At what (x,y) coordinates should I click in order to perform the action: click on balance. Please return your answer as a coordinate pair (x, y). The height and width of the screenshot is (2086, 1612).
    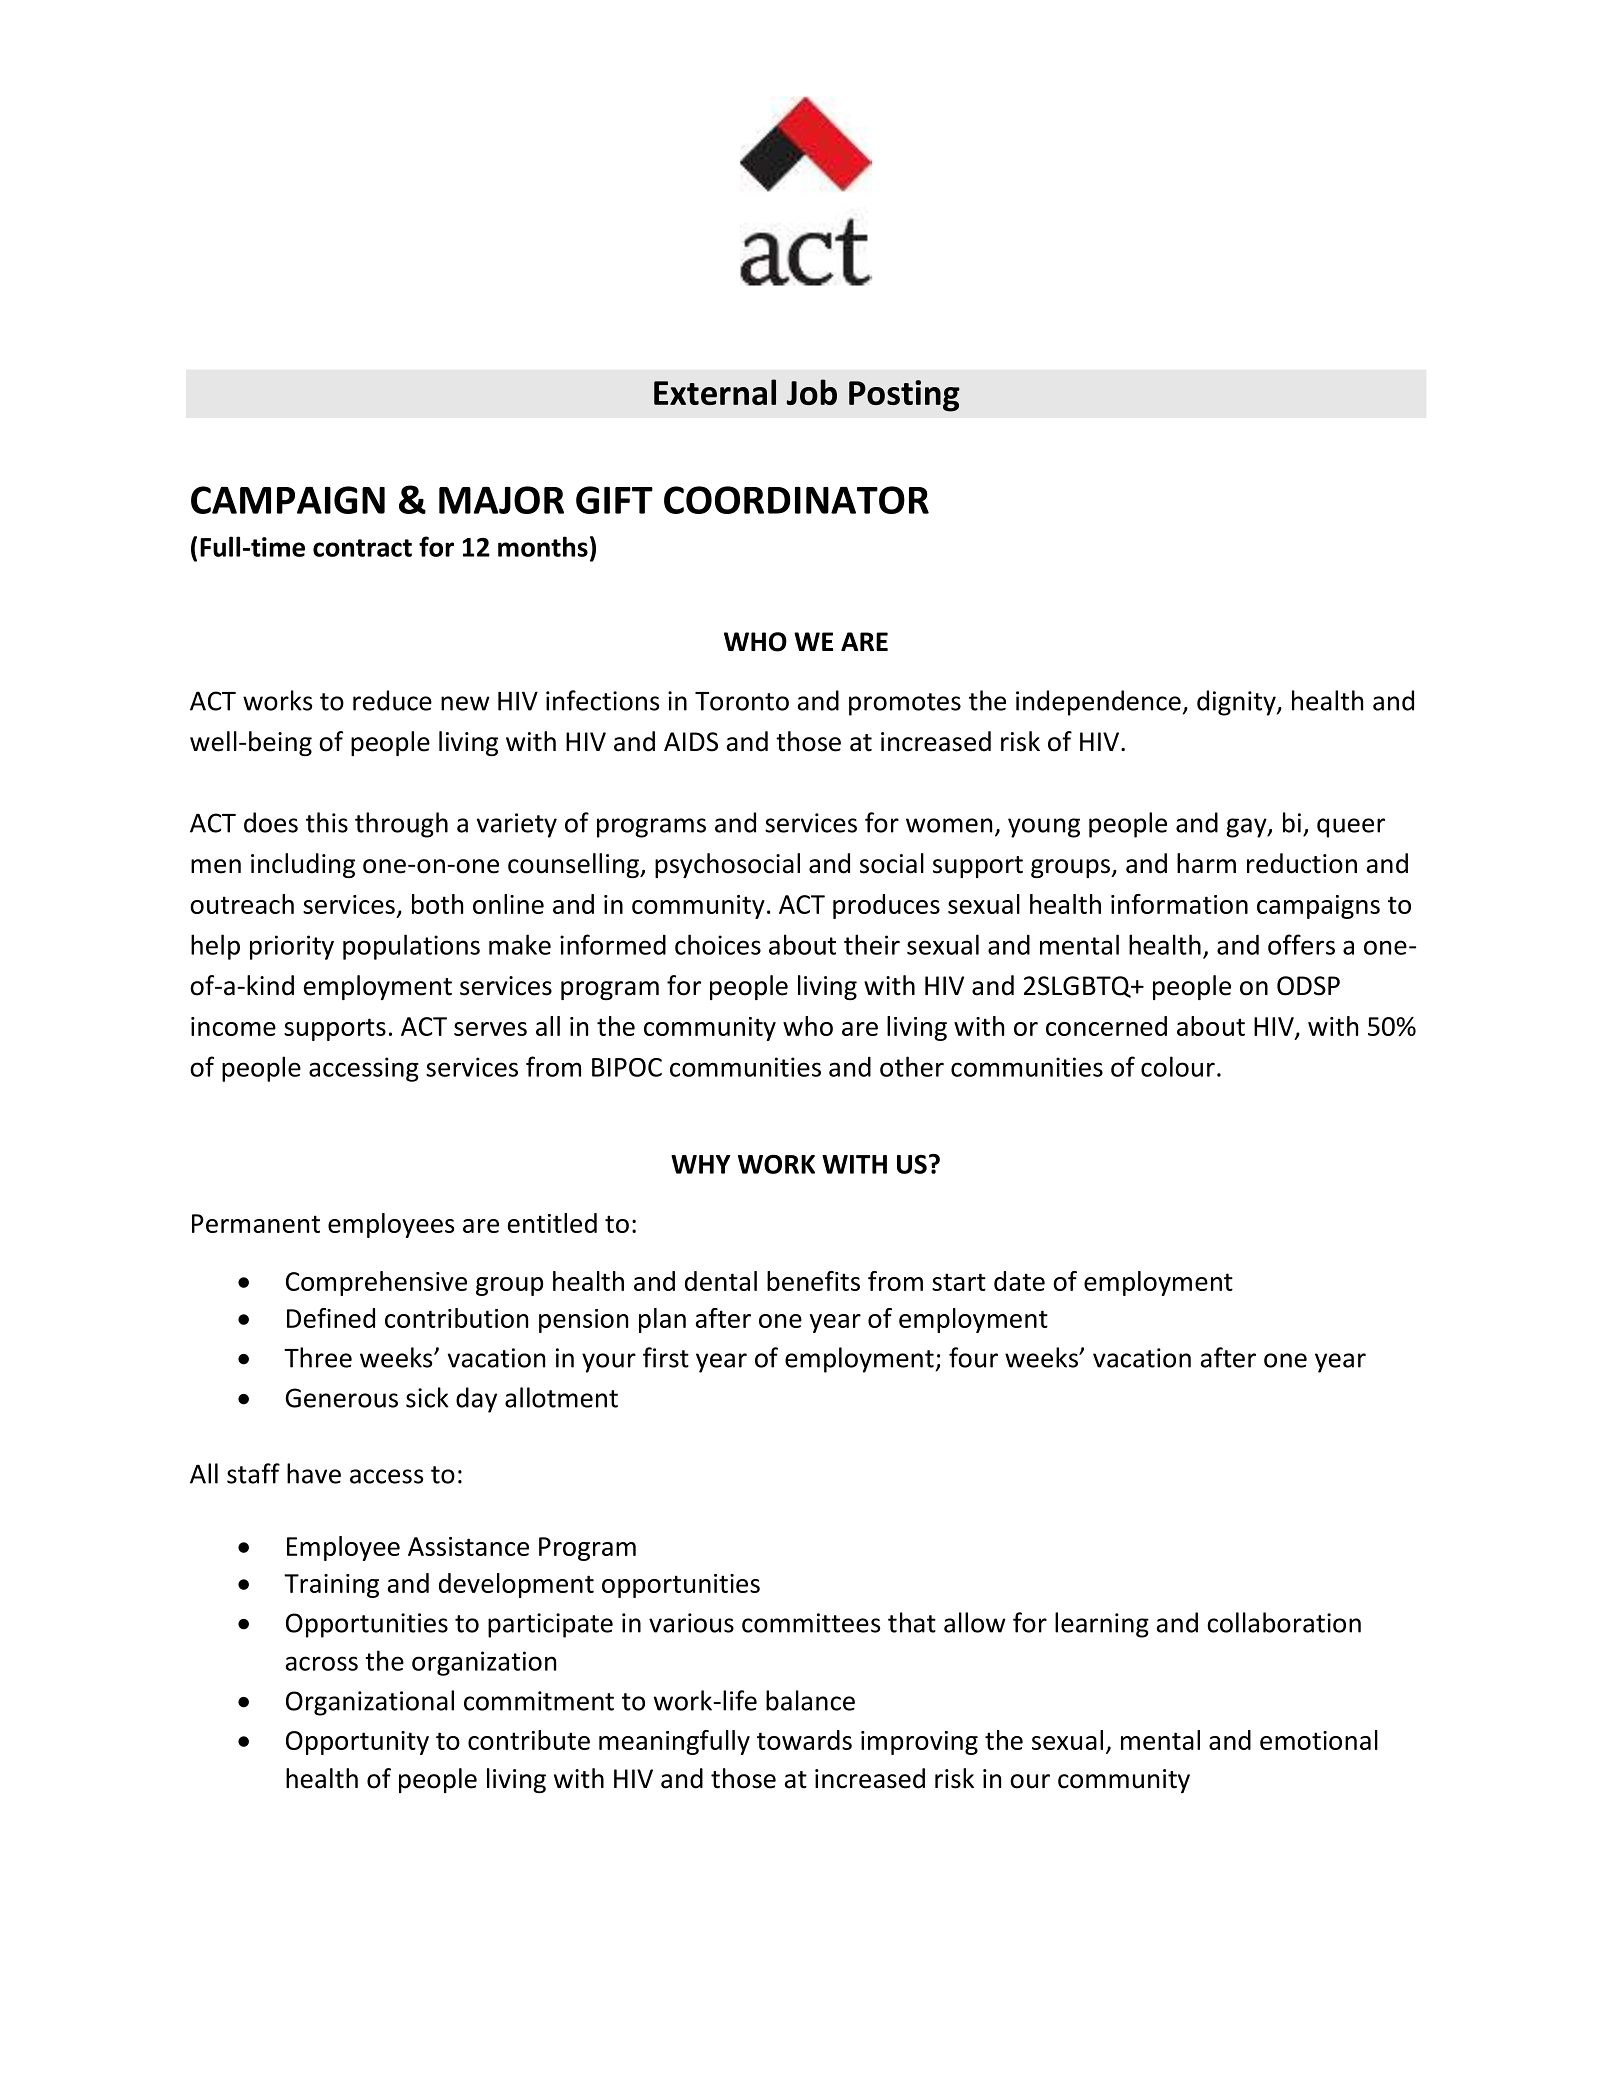
    Looking at the image, I should click on (810, 1700).
